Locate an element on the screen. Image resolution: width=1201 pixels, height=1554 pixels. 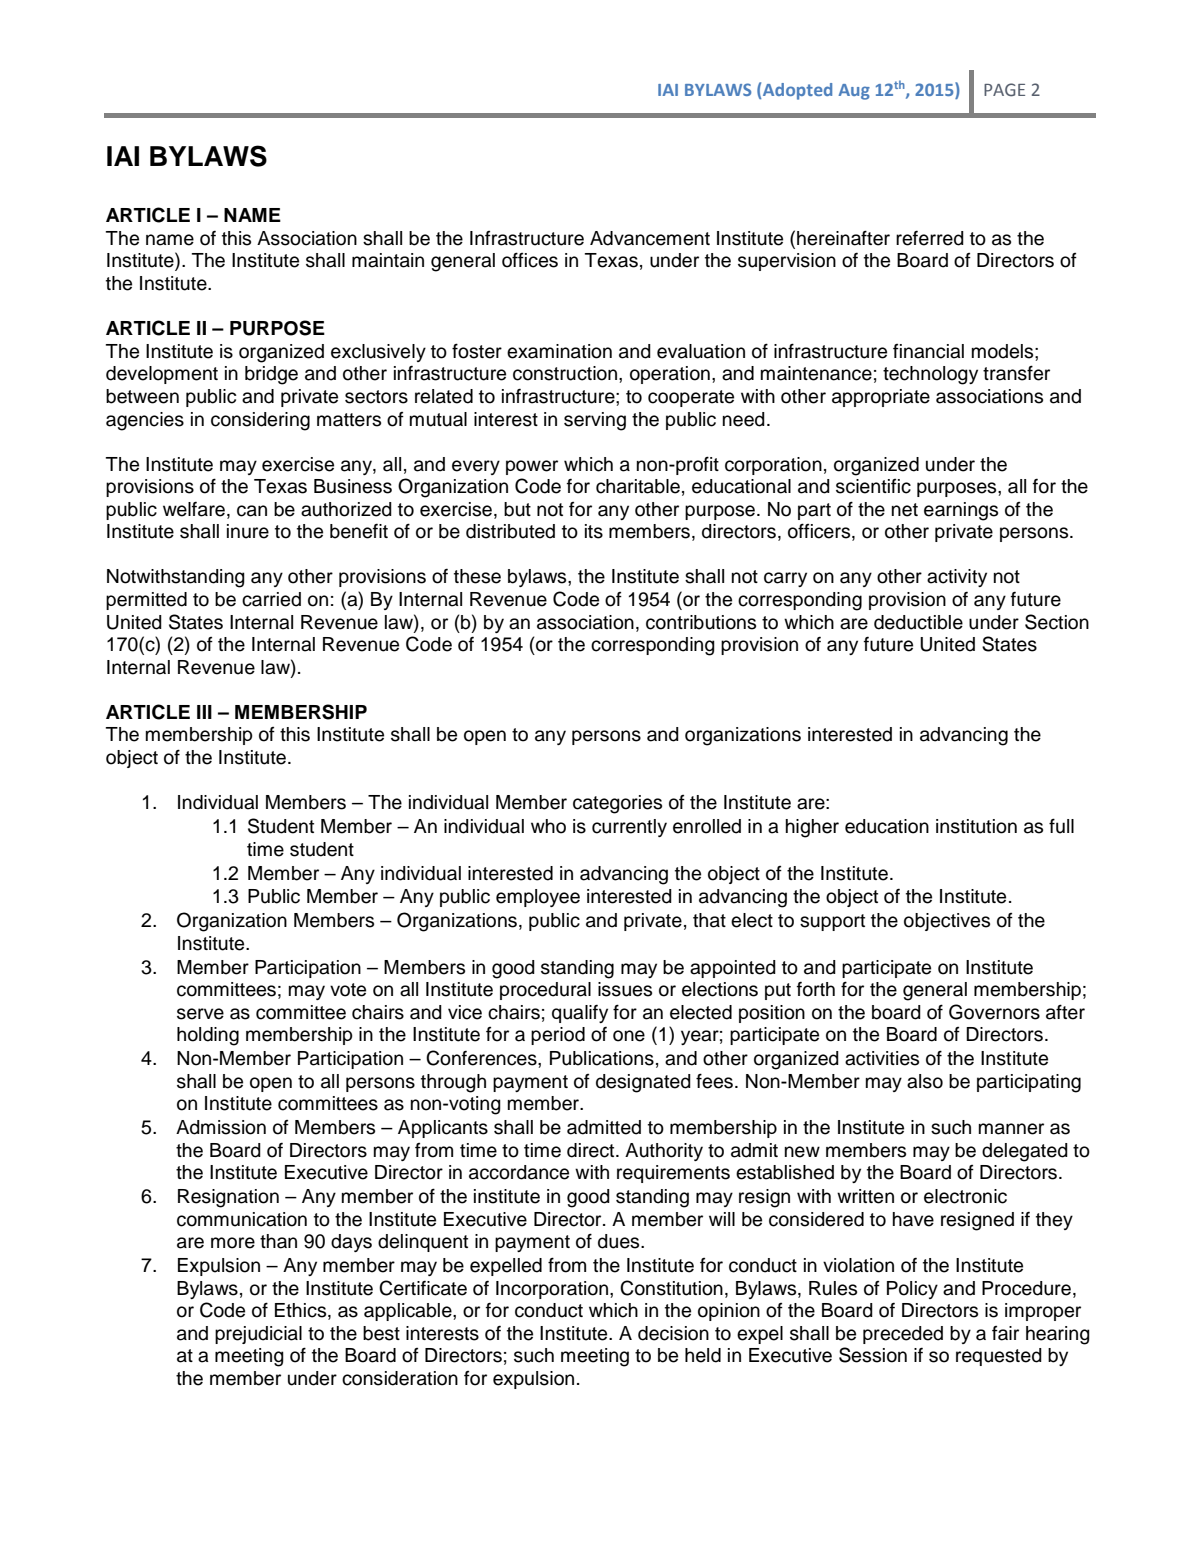
institution is located at coordinates (976, 826).
